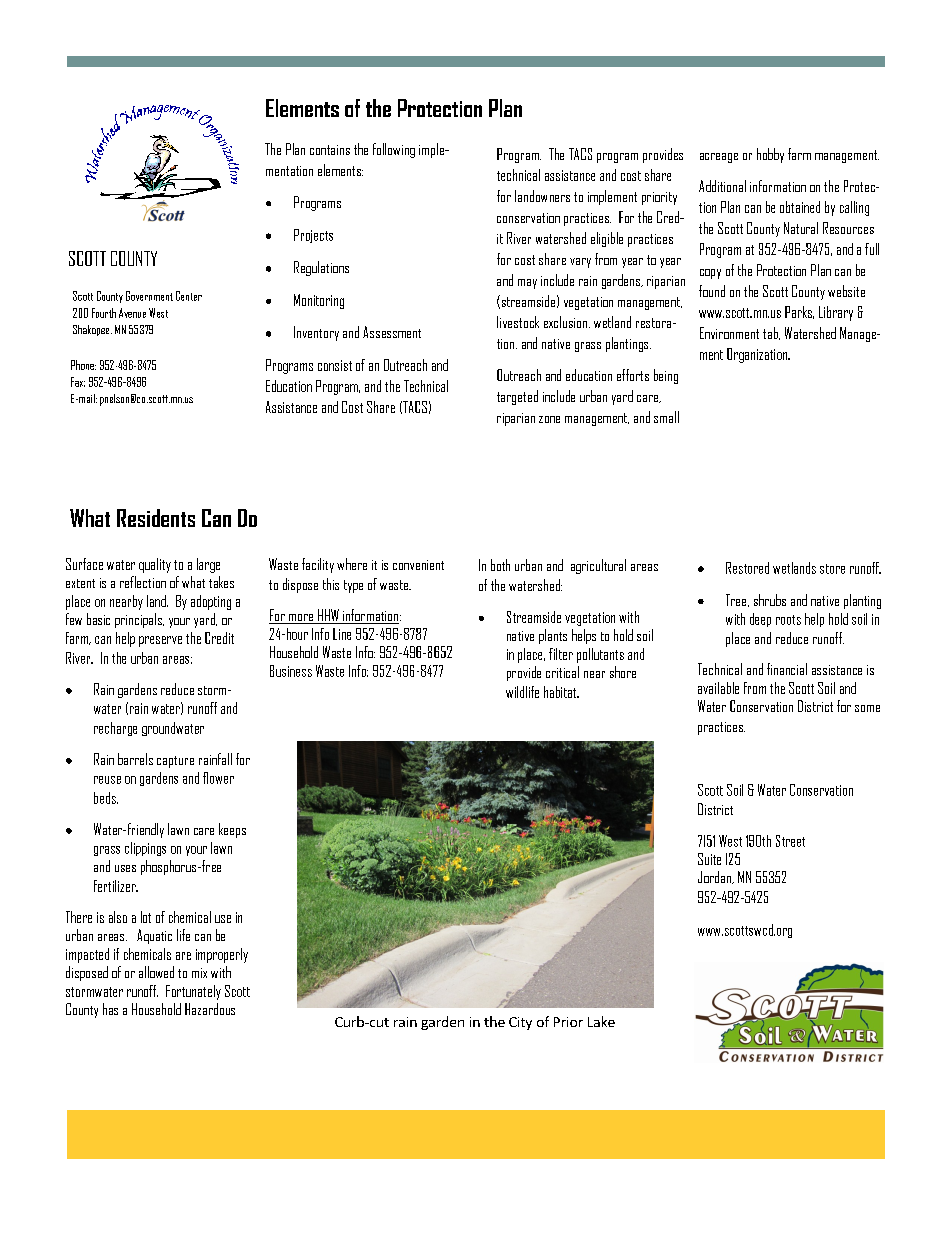 This screenshot has height=1233, width=952. Describe the element at coordinates (770, 600) in the screenshot. I see `shrubs` at that location.
